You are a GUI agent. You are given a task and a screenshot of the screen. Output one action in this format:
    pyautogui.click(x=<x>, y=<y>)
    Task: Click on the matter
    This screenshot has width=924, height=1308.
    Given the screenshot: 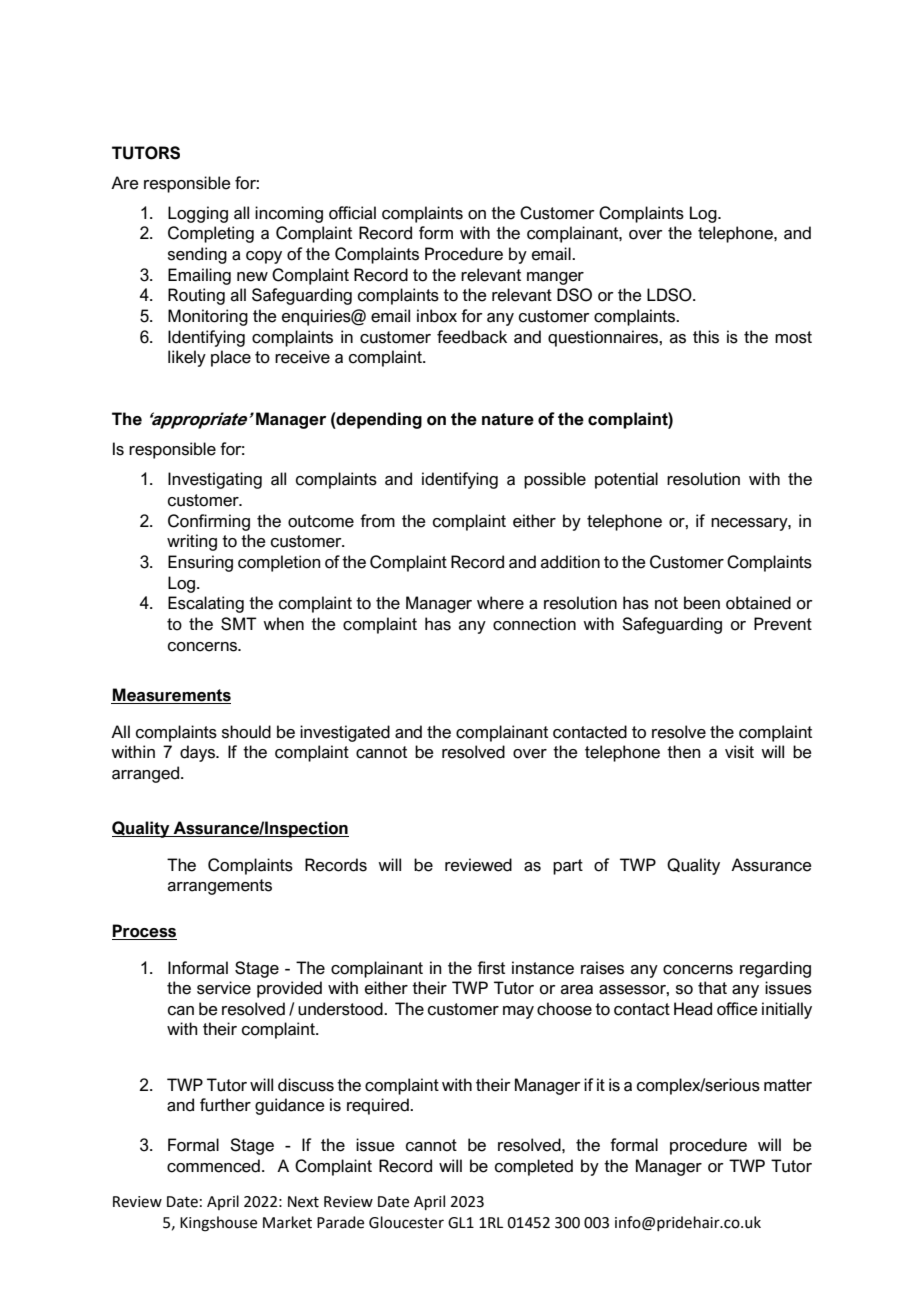 What is the action you would take?
    pyautogui.click(x=788, y=1085)
